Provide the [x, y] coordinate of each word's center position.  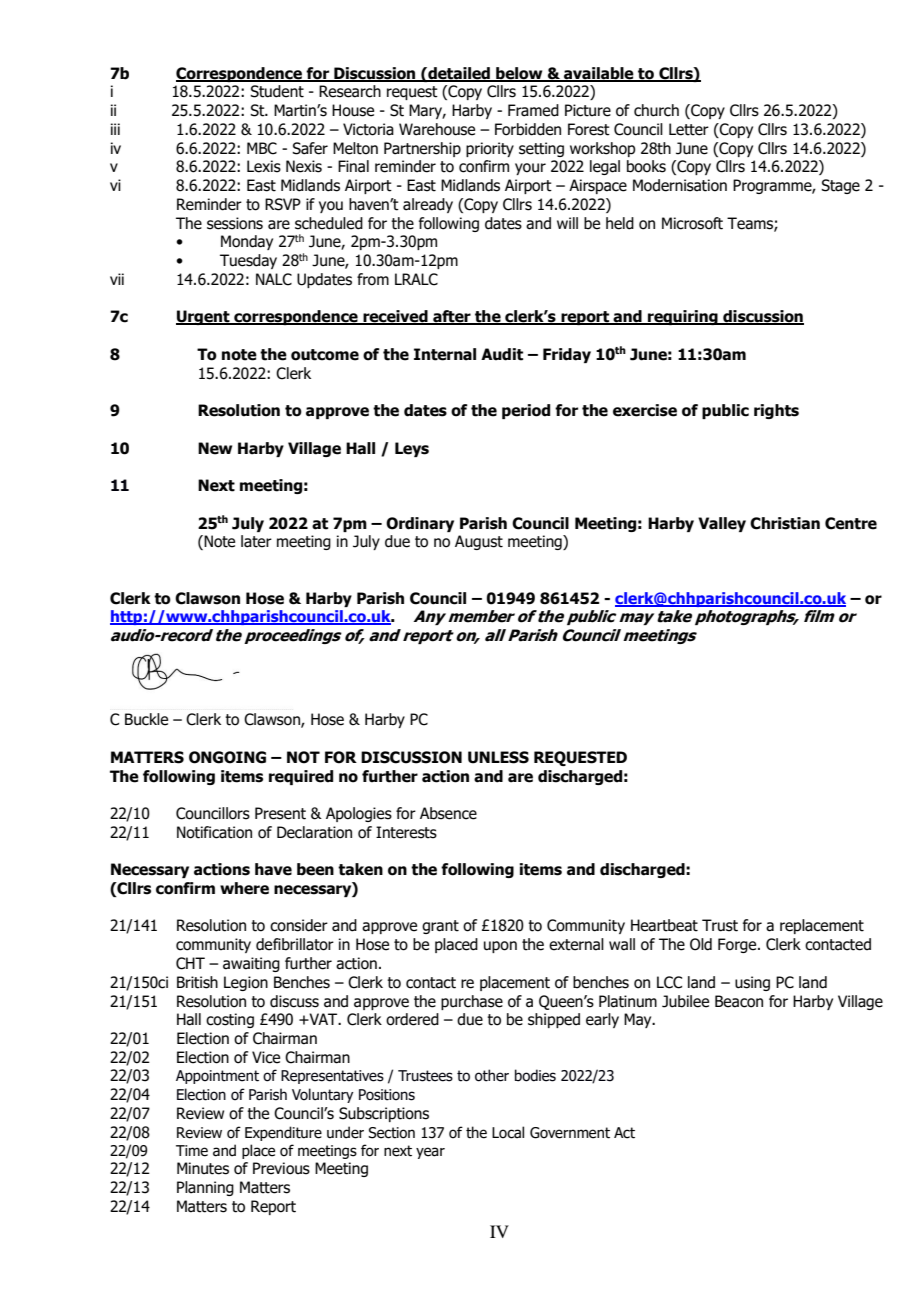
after [452, 317]
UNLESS [498, 757]
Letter [689, 129]
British [197, 982]
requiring [683, 317]
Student [277, 91]
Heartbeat [664, 925]
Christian [785, 523]
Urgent [204, 317]
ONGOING [227, 757]
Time [192, 1151]
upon [500, 947]
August [479, 542]
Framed [533, 110]
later [256, 541]
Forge [738, 945]
